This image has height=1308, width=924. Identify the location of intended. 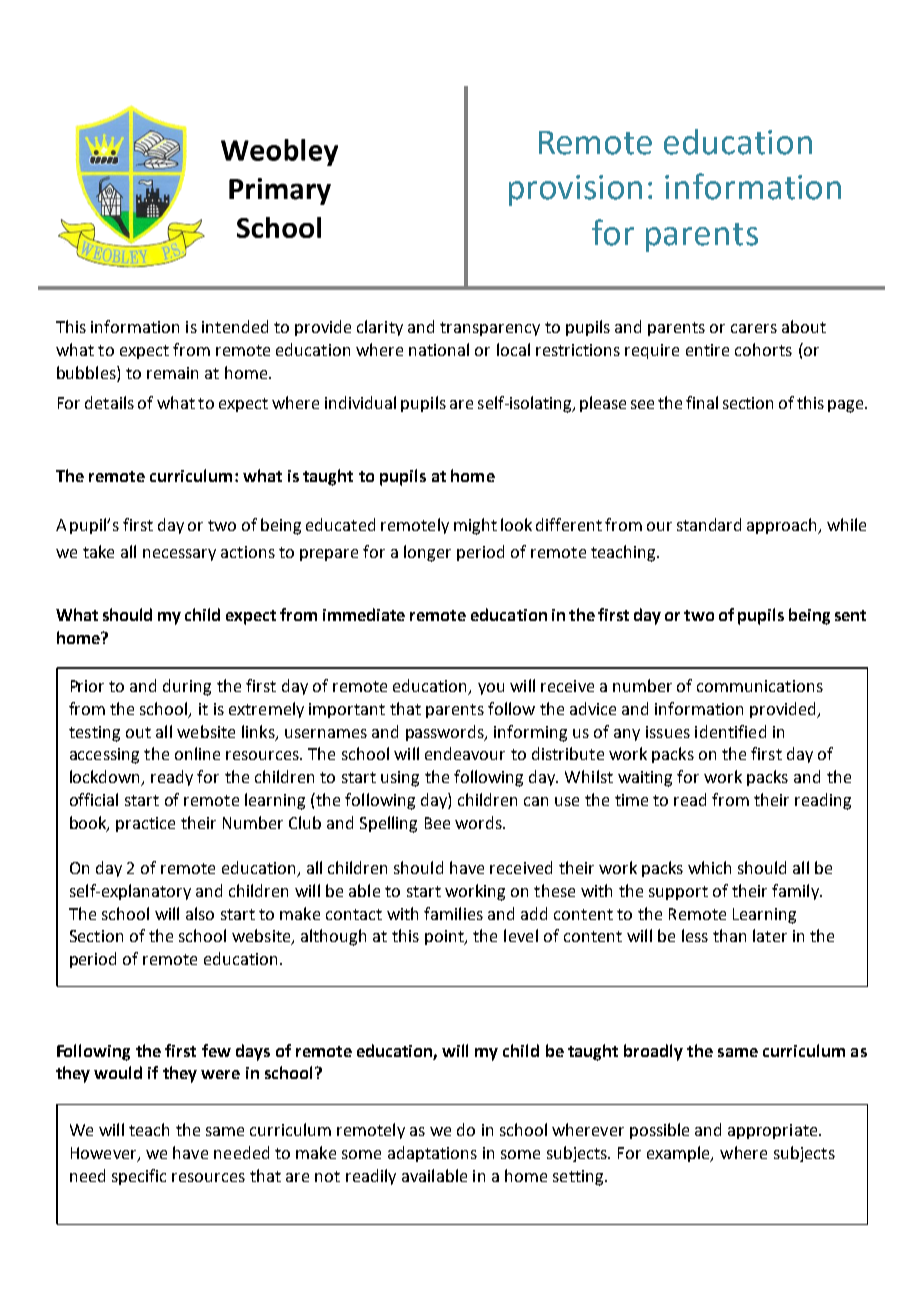
(235, 326).
